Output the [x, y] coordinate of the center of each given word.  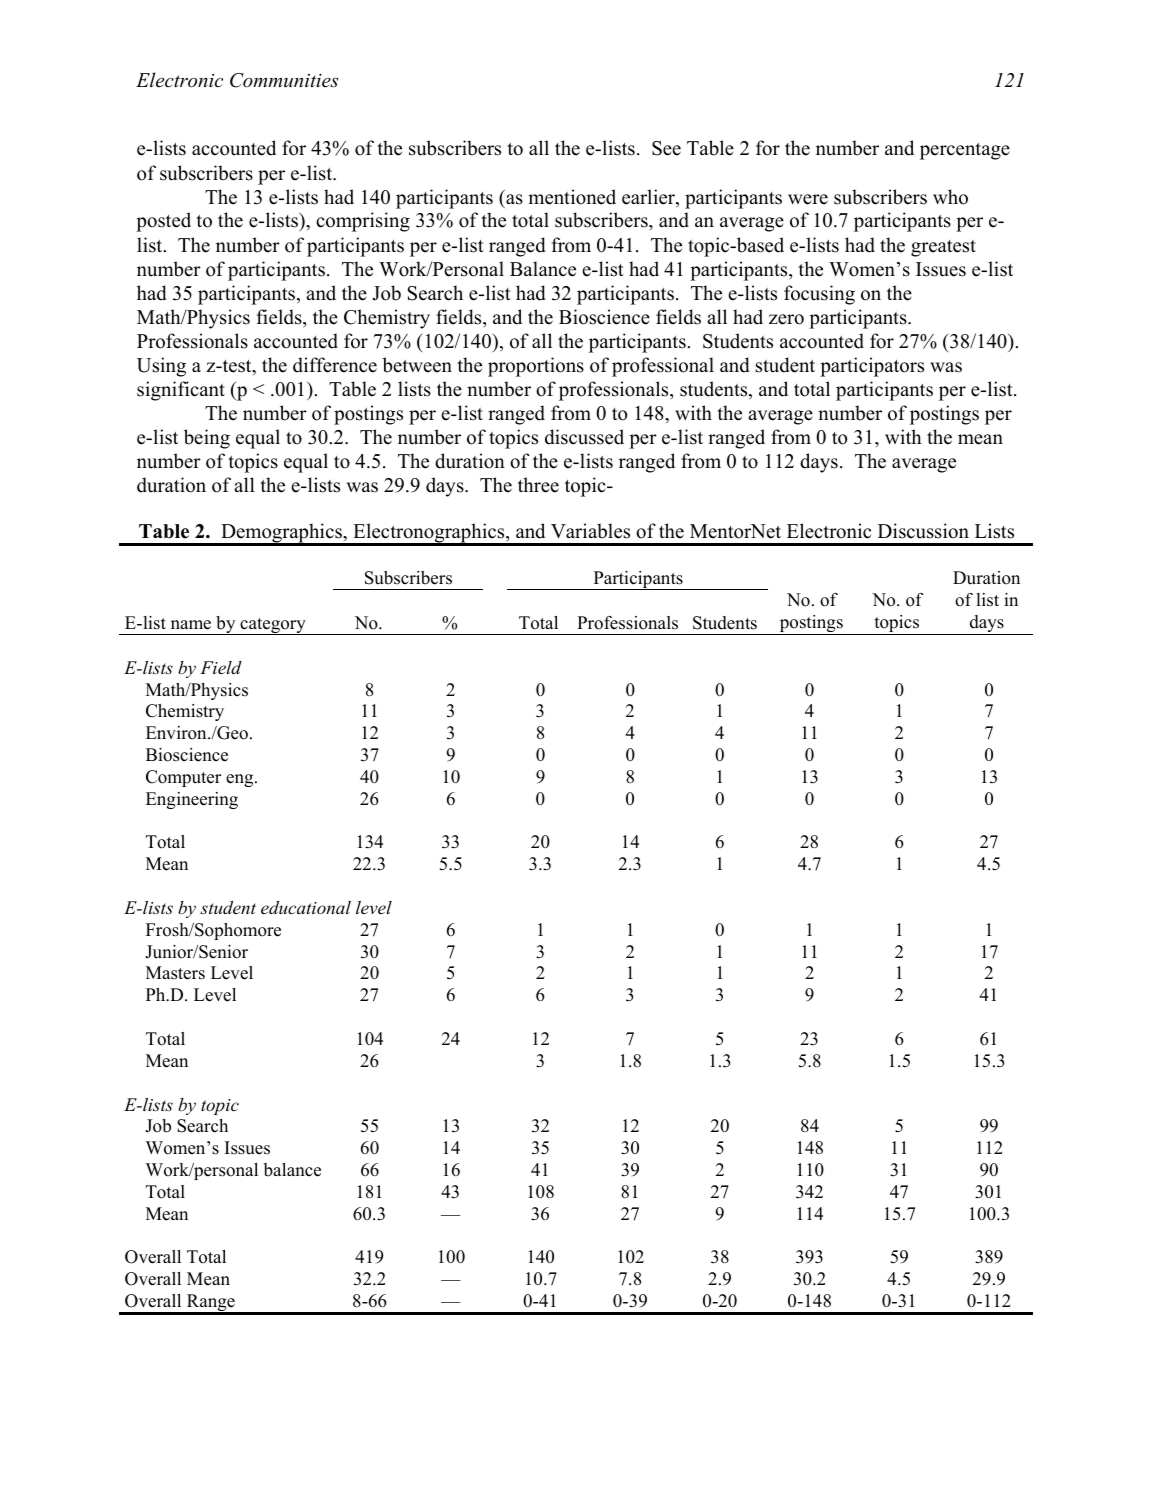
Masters [175, 973]
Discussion [923, 531]
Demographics [281, 534]
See [666, 148]
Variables [590, 531]
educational [306, 907]
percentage [965, 151]
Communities [284, 80]
